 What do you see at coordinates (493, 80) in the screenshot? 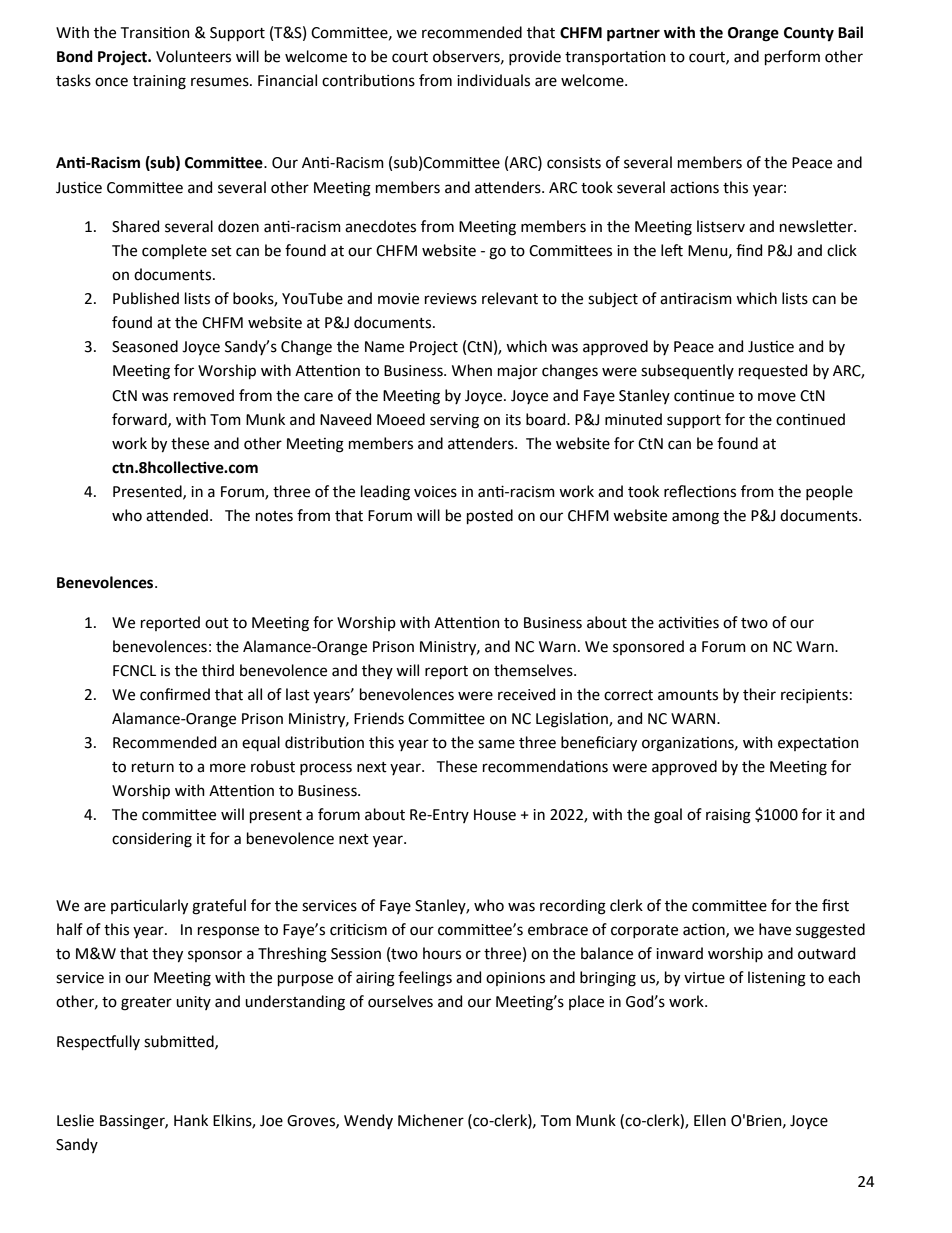
I see `individuals` at bounding box center [493, 80].
